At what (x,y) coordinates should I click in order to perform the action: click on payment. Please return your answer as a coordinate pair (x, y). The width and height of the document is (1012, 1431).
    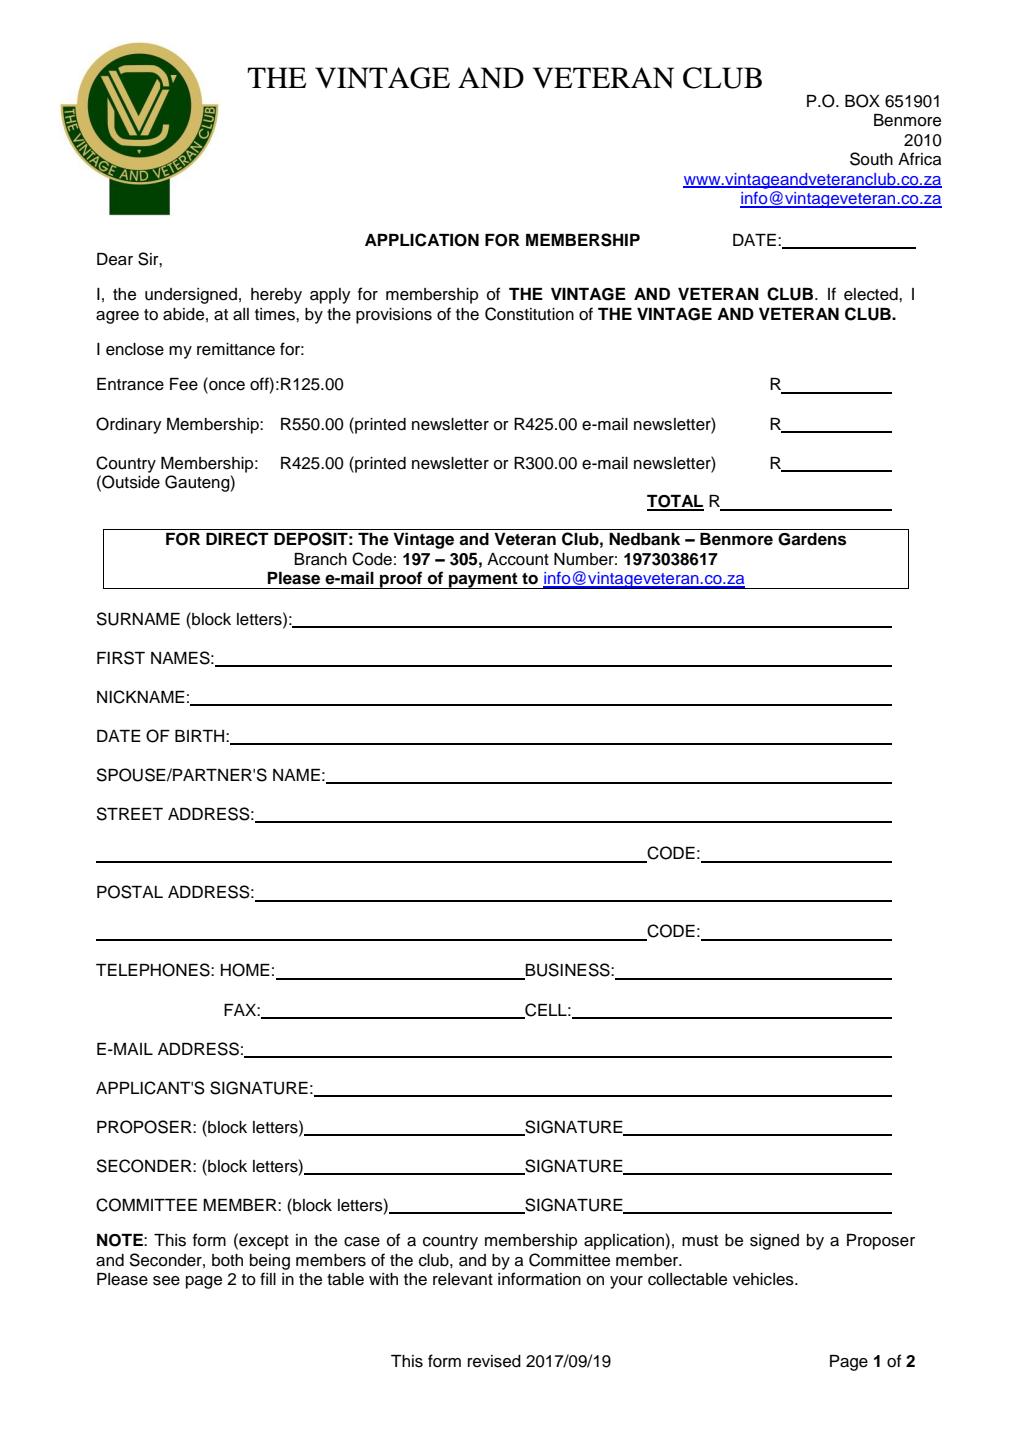
    Looking at the image, I should click on (483, 581).
